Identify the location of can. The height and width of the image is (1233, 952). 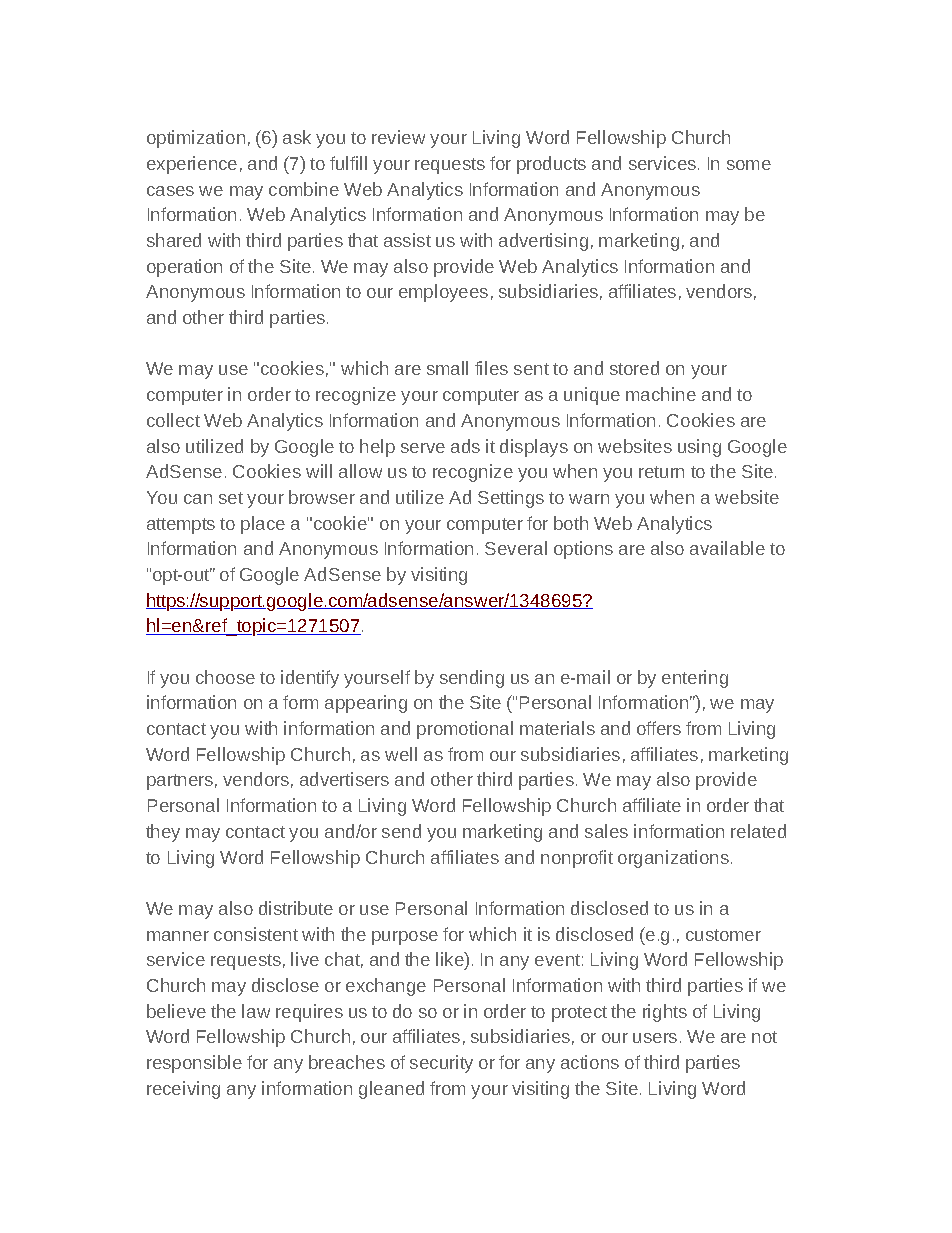
(198, 499).
